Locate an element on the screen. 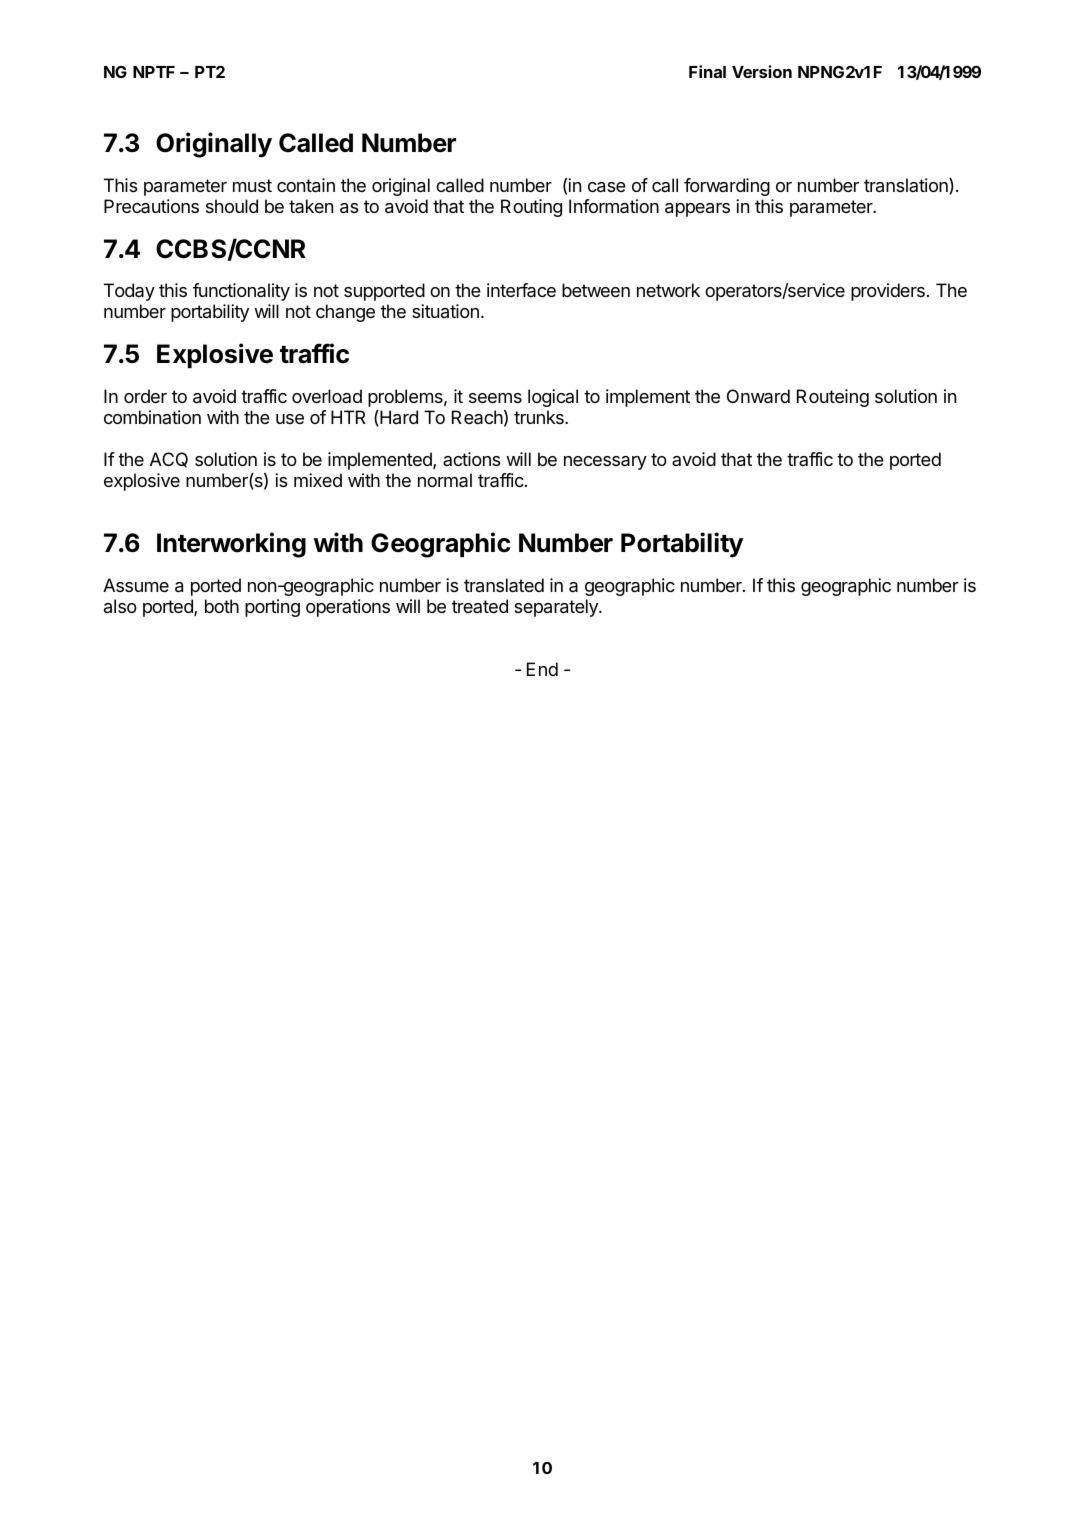 Image resolution: width=1083 pixels, height=1532 pixels. order is located at coordinates (145, 396).
